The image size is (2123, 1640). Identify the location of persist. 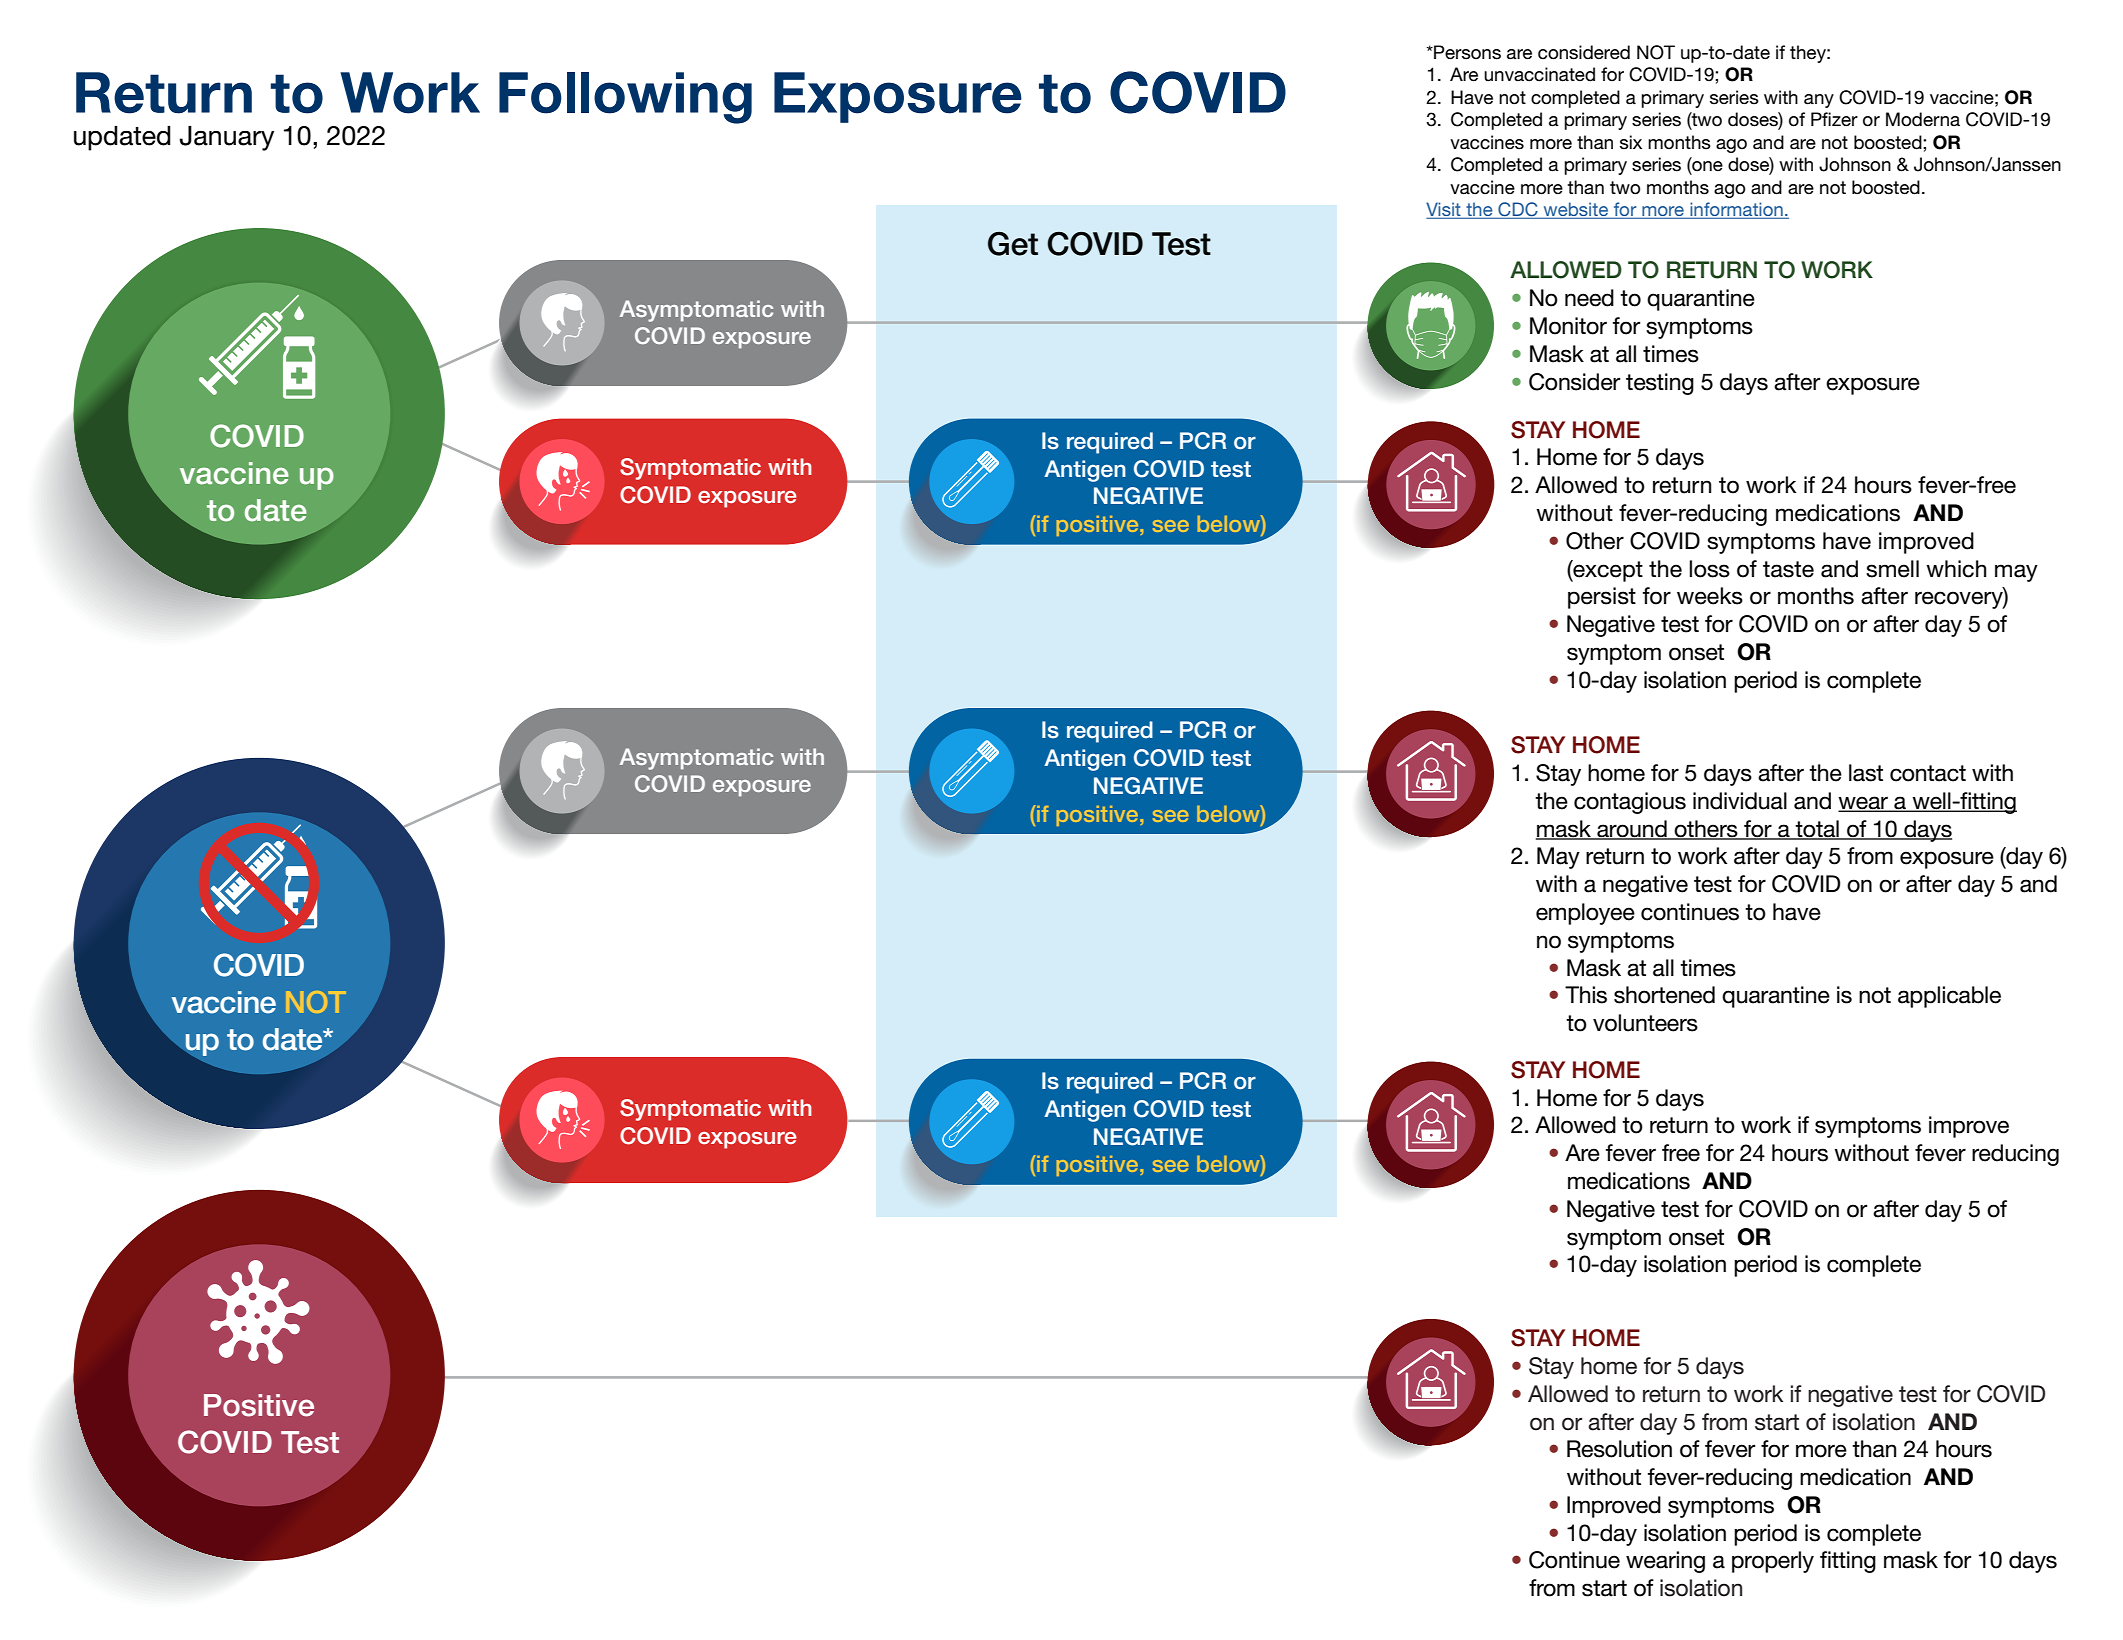
(1602, 598).
